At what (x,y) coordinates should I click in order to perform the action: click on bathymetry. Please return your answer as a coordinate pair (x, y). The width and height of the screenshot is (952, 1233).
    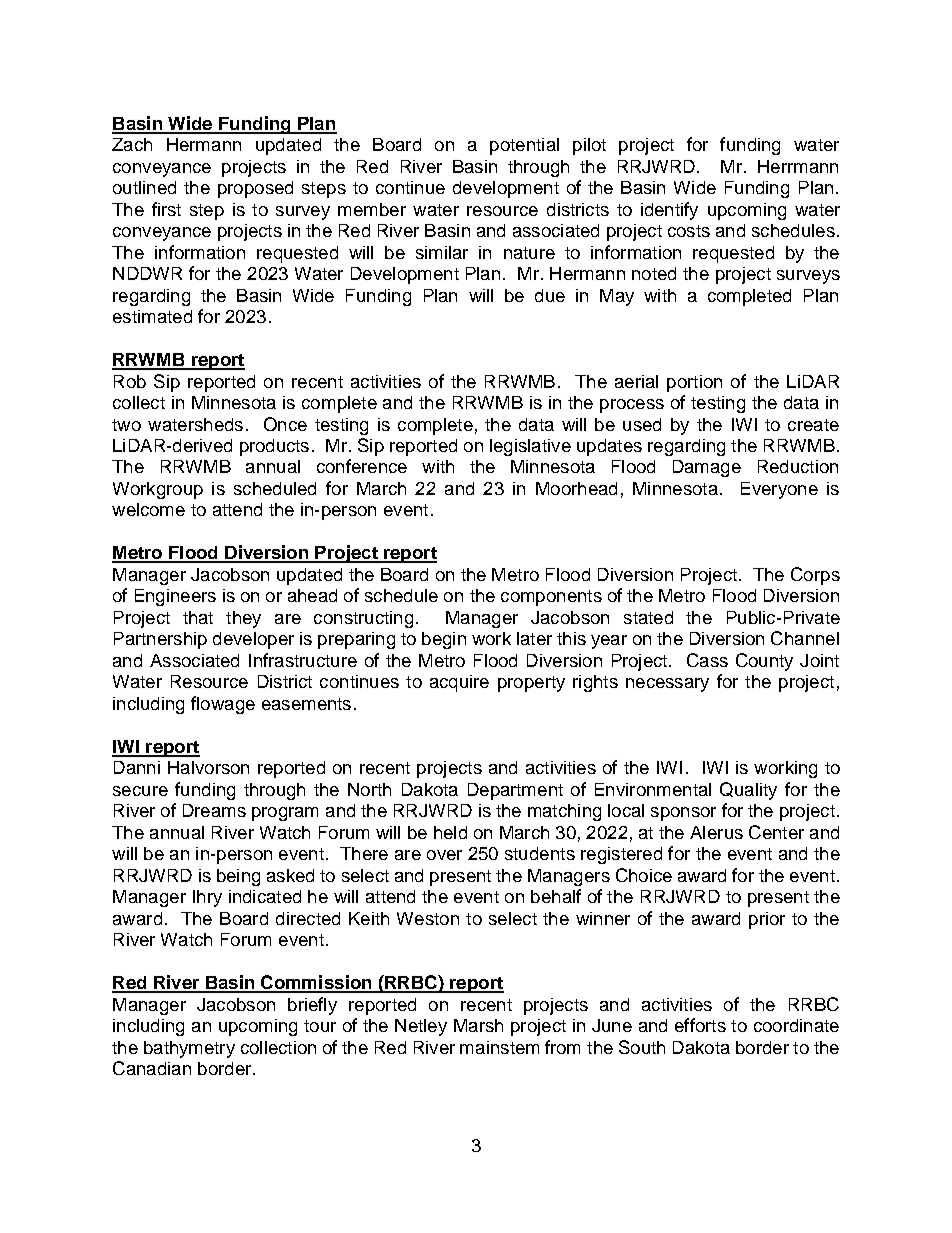
    Looking at the image, I should click on (189, 1049).
